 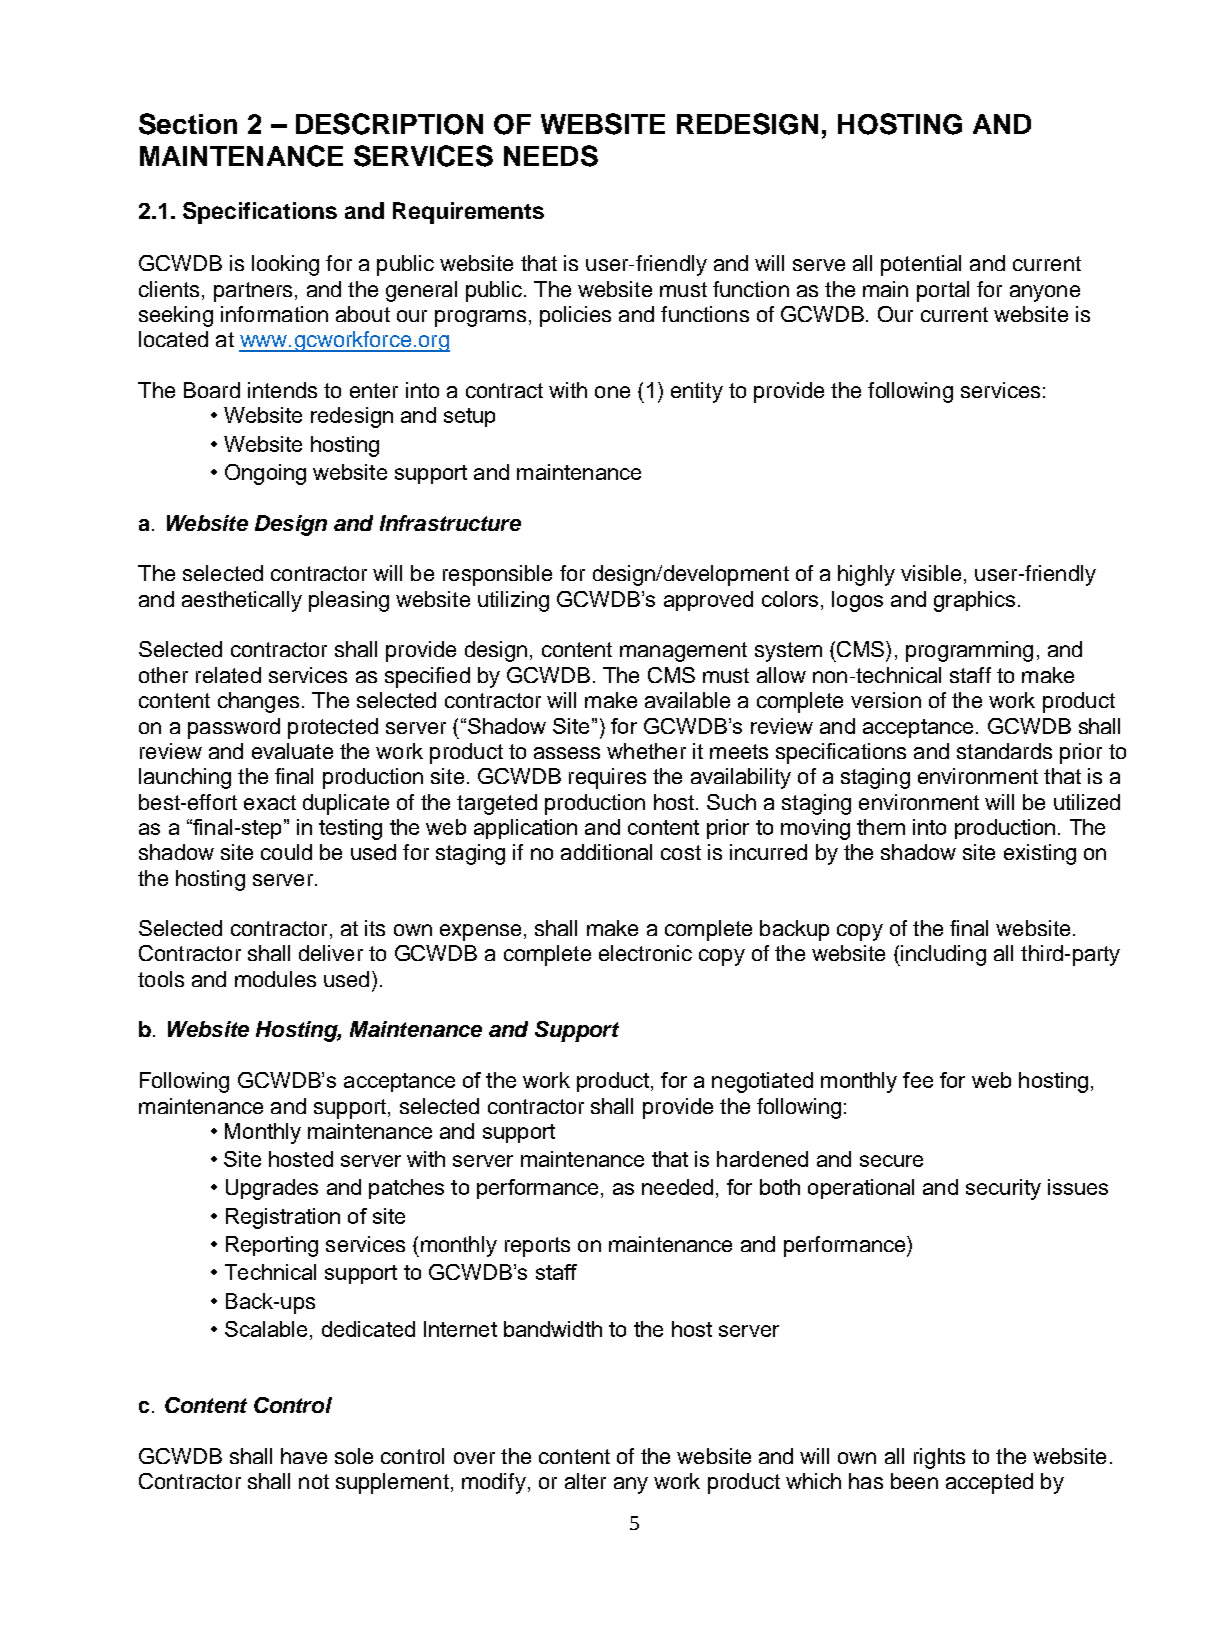 What do you see at coordinates (258, 702) in the screenshot?
I see `changes` at bounding box center [258, 702].
